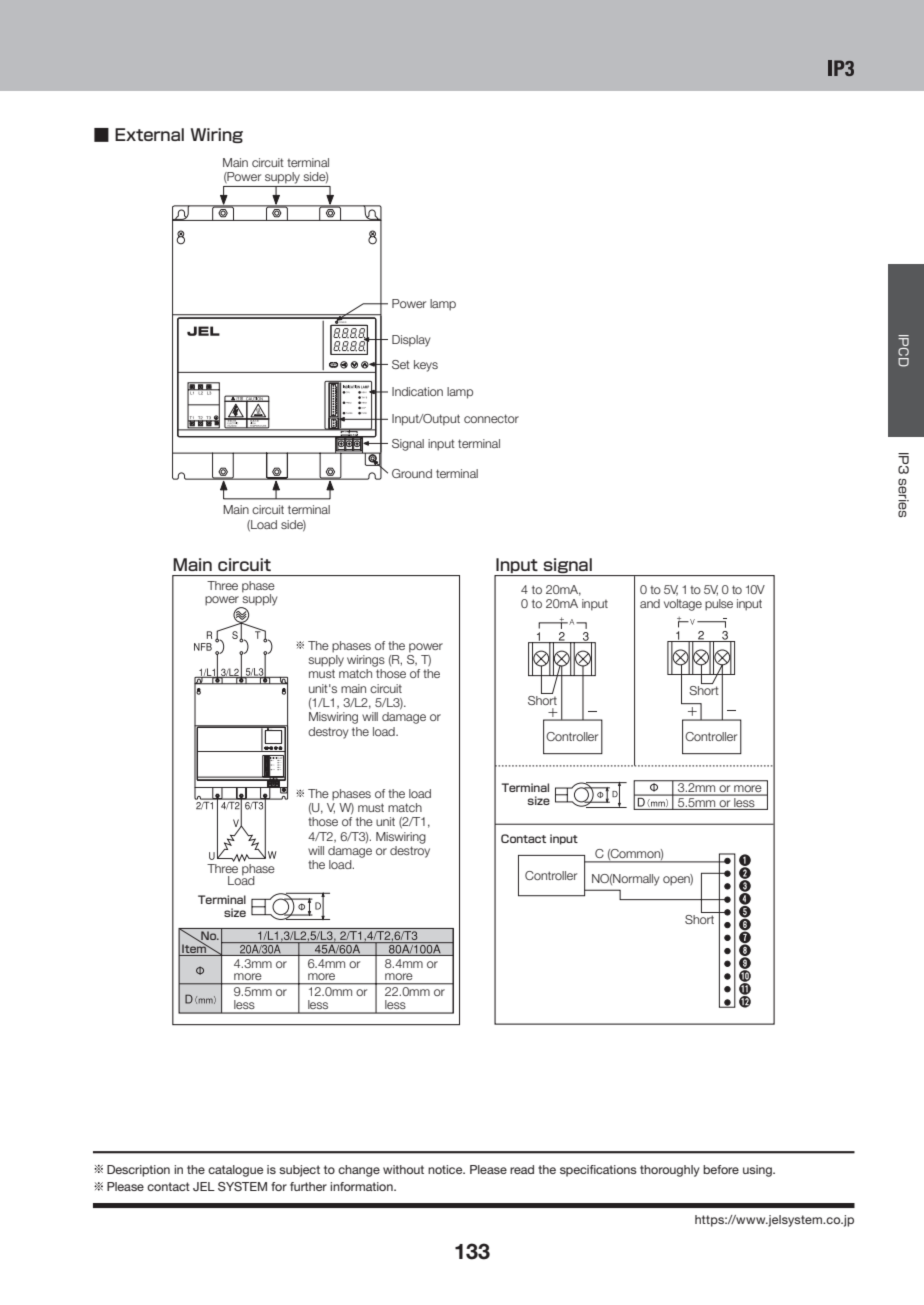 This image has height=1305, width=924. Describe the element at coordinates (235, 1171) in the image. I see `catalogue` at that location.
